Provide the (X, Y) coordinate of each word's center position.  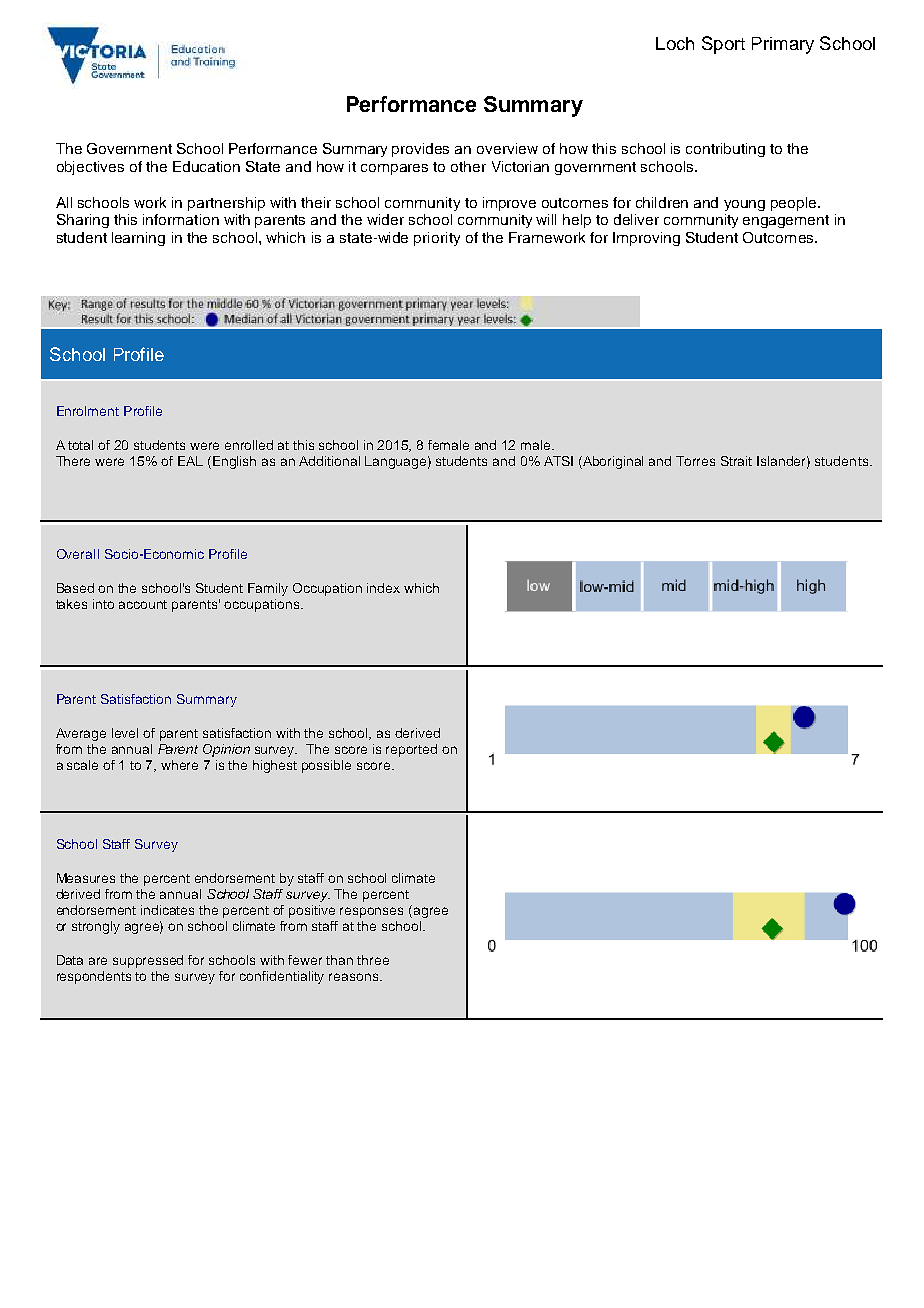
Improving (646, 239)
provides (420, 150)
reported (411, 750)
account (143, 604)
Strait (736, 461)
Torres (695, 461)
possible (326, 766)
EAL (190, 461)
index (383, 588)
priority (437, 239)
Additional (329, 461)
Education (206, 166)
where (179, 765)
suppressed (148, 961)
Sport (723, 45)
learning (138, 239)
